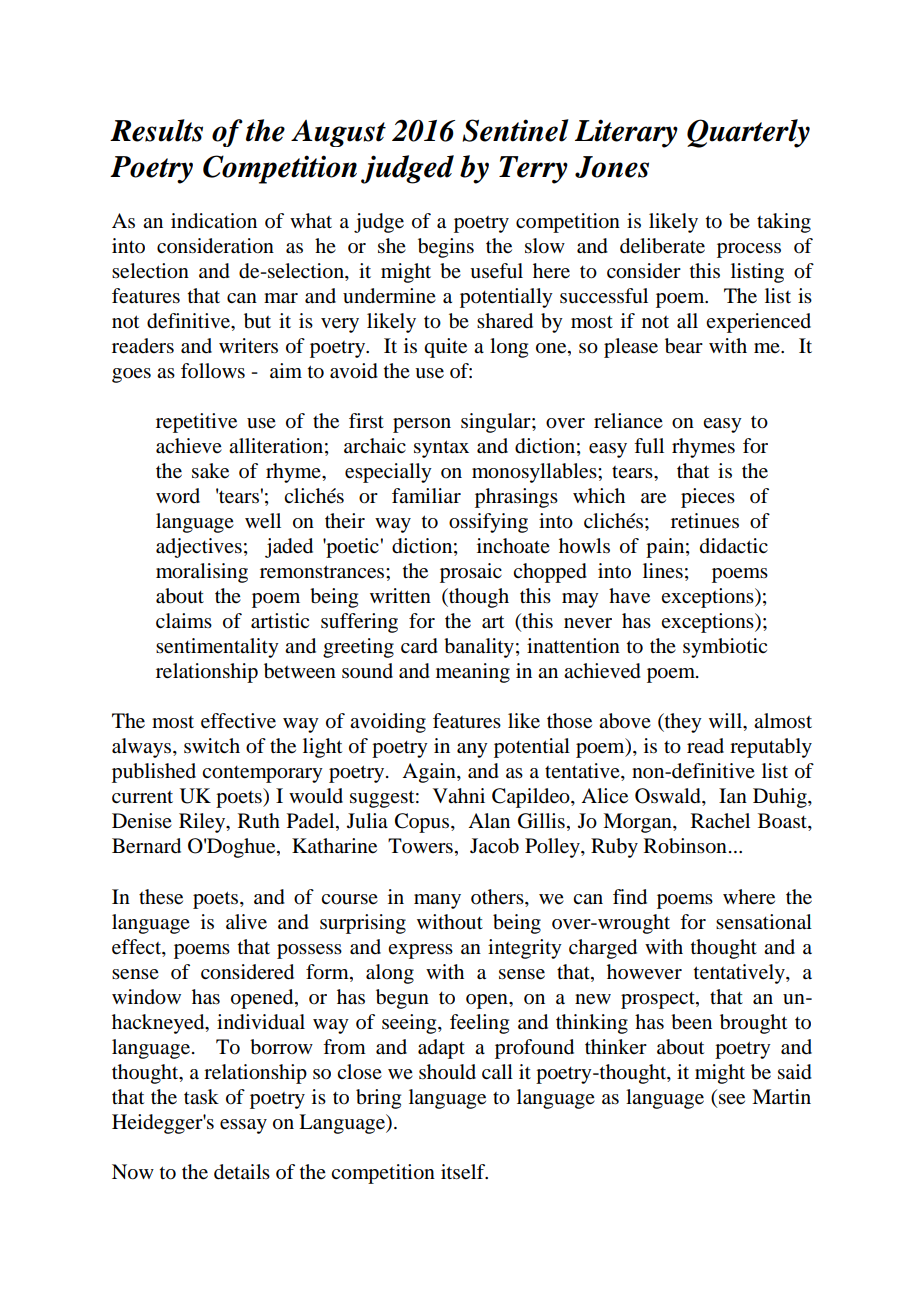  What do you see at coordinates (708, 498) in the screenshot?
I see `pieces` at bounding box center [708, 498].
